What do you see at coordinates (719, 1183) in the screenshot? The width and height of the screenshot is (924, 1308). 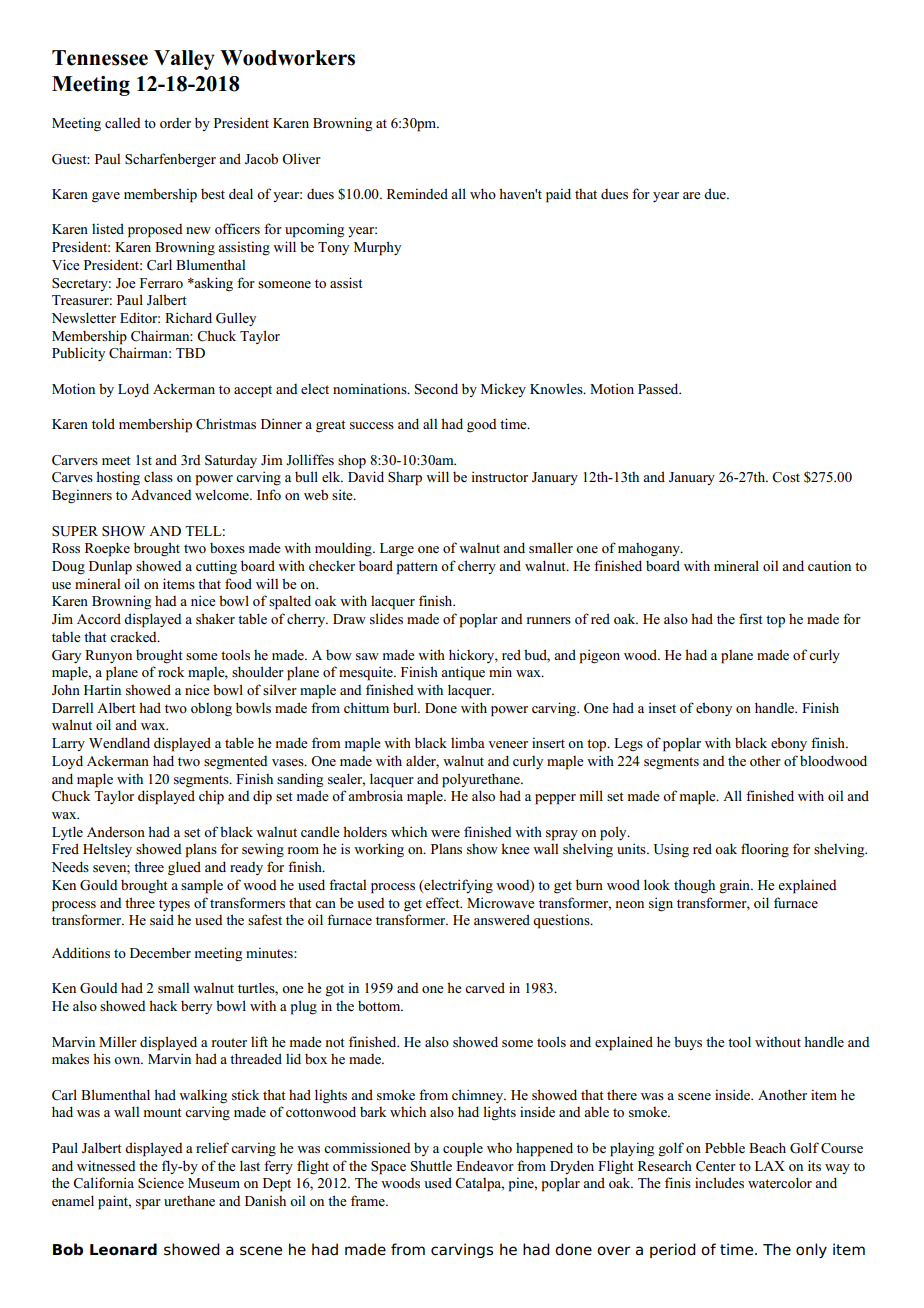 I see `includes` at bounding box center [719, 1183].
